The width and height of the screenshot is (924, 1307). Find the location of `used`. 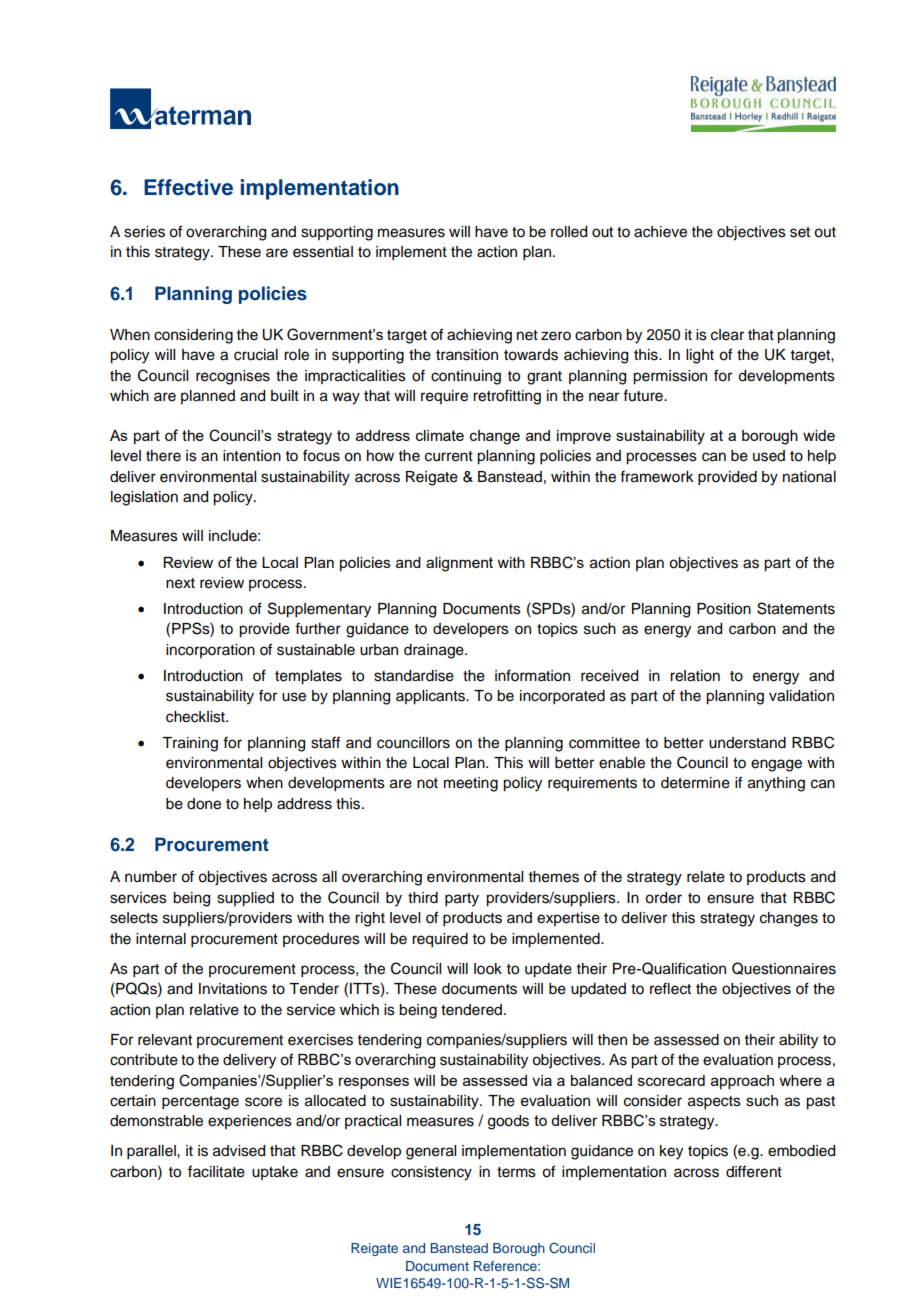

used is located at coordinates (769, 456).
